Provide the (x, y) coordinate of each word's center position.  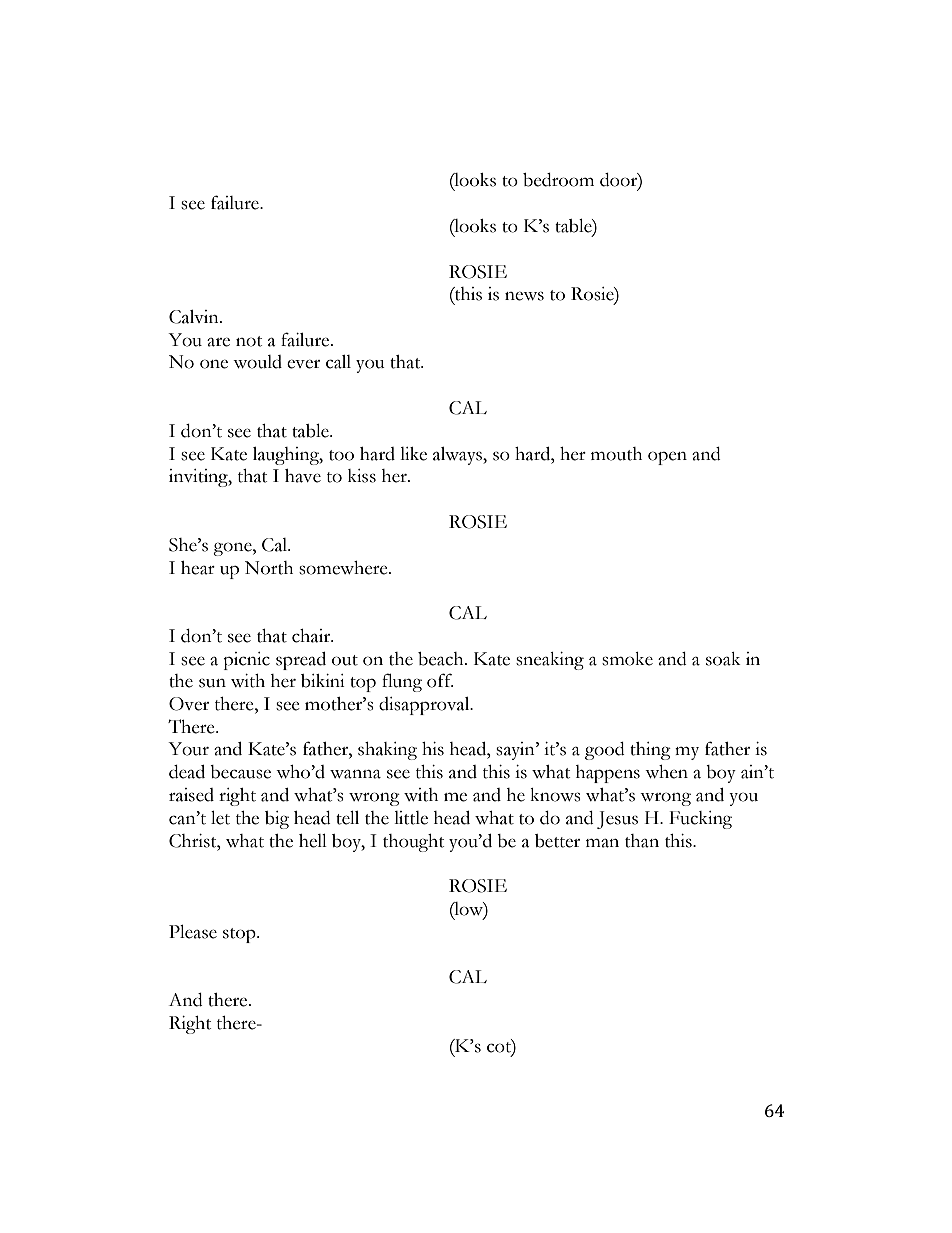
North (269, 568)
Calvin (195, 317)
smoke (627, 659)
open (667, 458)
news (524, 296)
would (257, 362)
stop (240, 935)
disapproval (425, 706)
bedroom (558, 180)
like (413, 454)
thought (413, 843)
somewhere (344, 568)
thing (650, 751)
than (642, 841)
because (240, 772)
